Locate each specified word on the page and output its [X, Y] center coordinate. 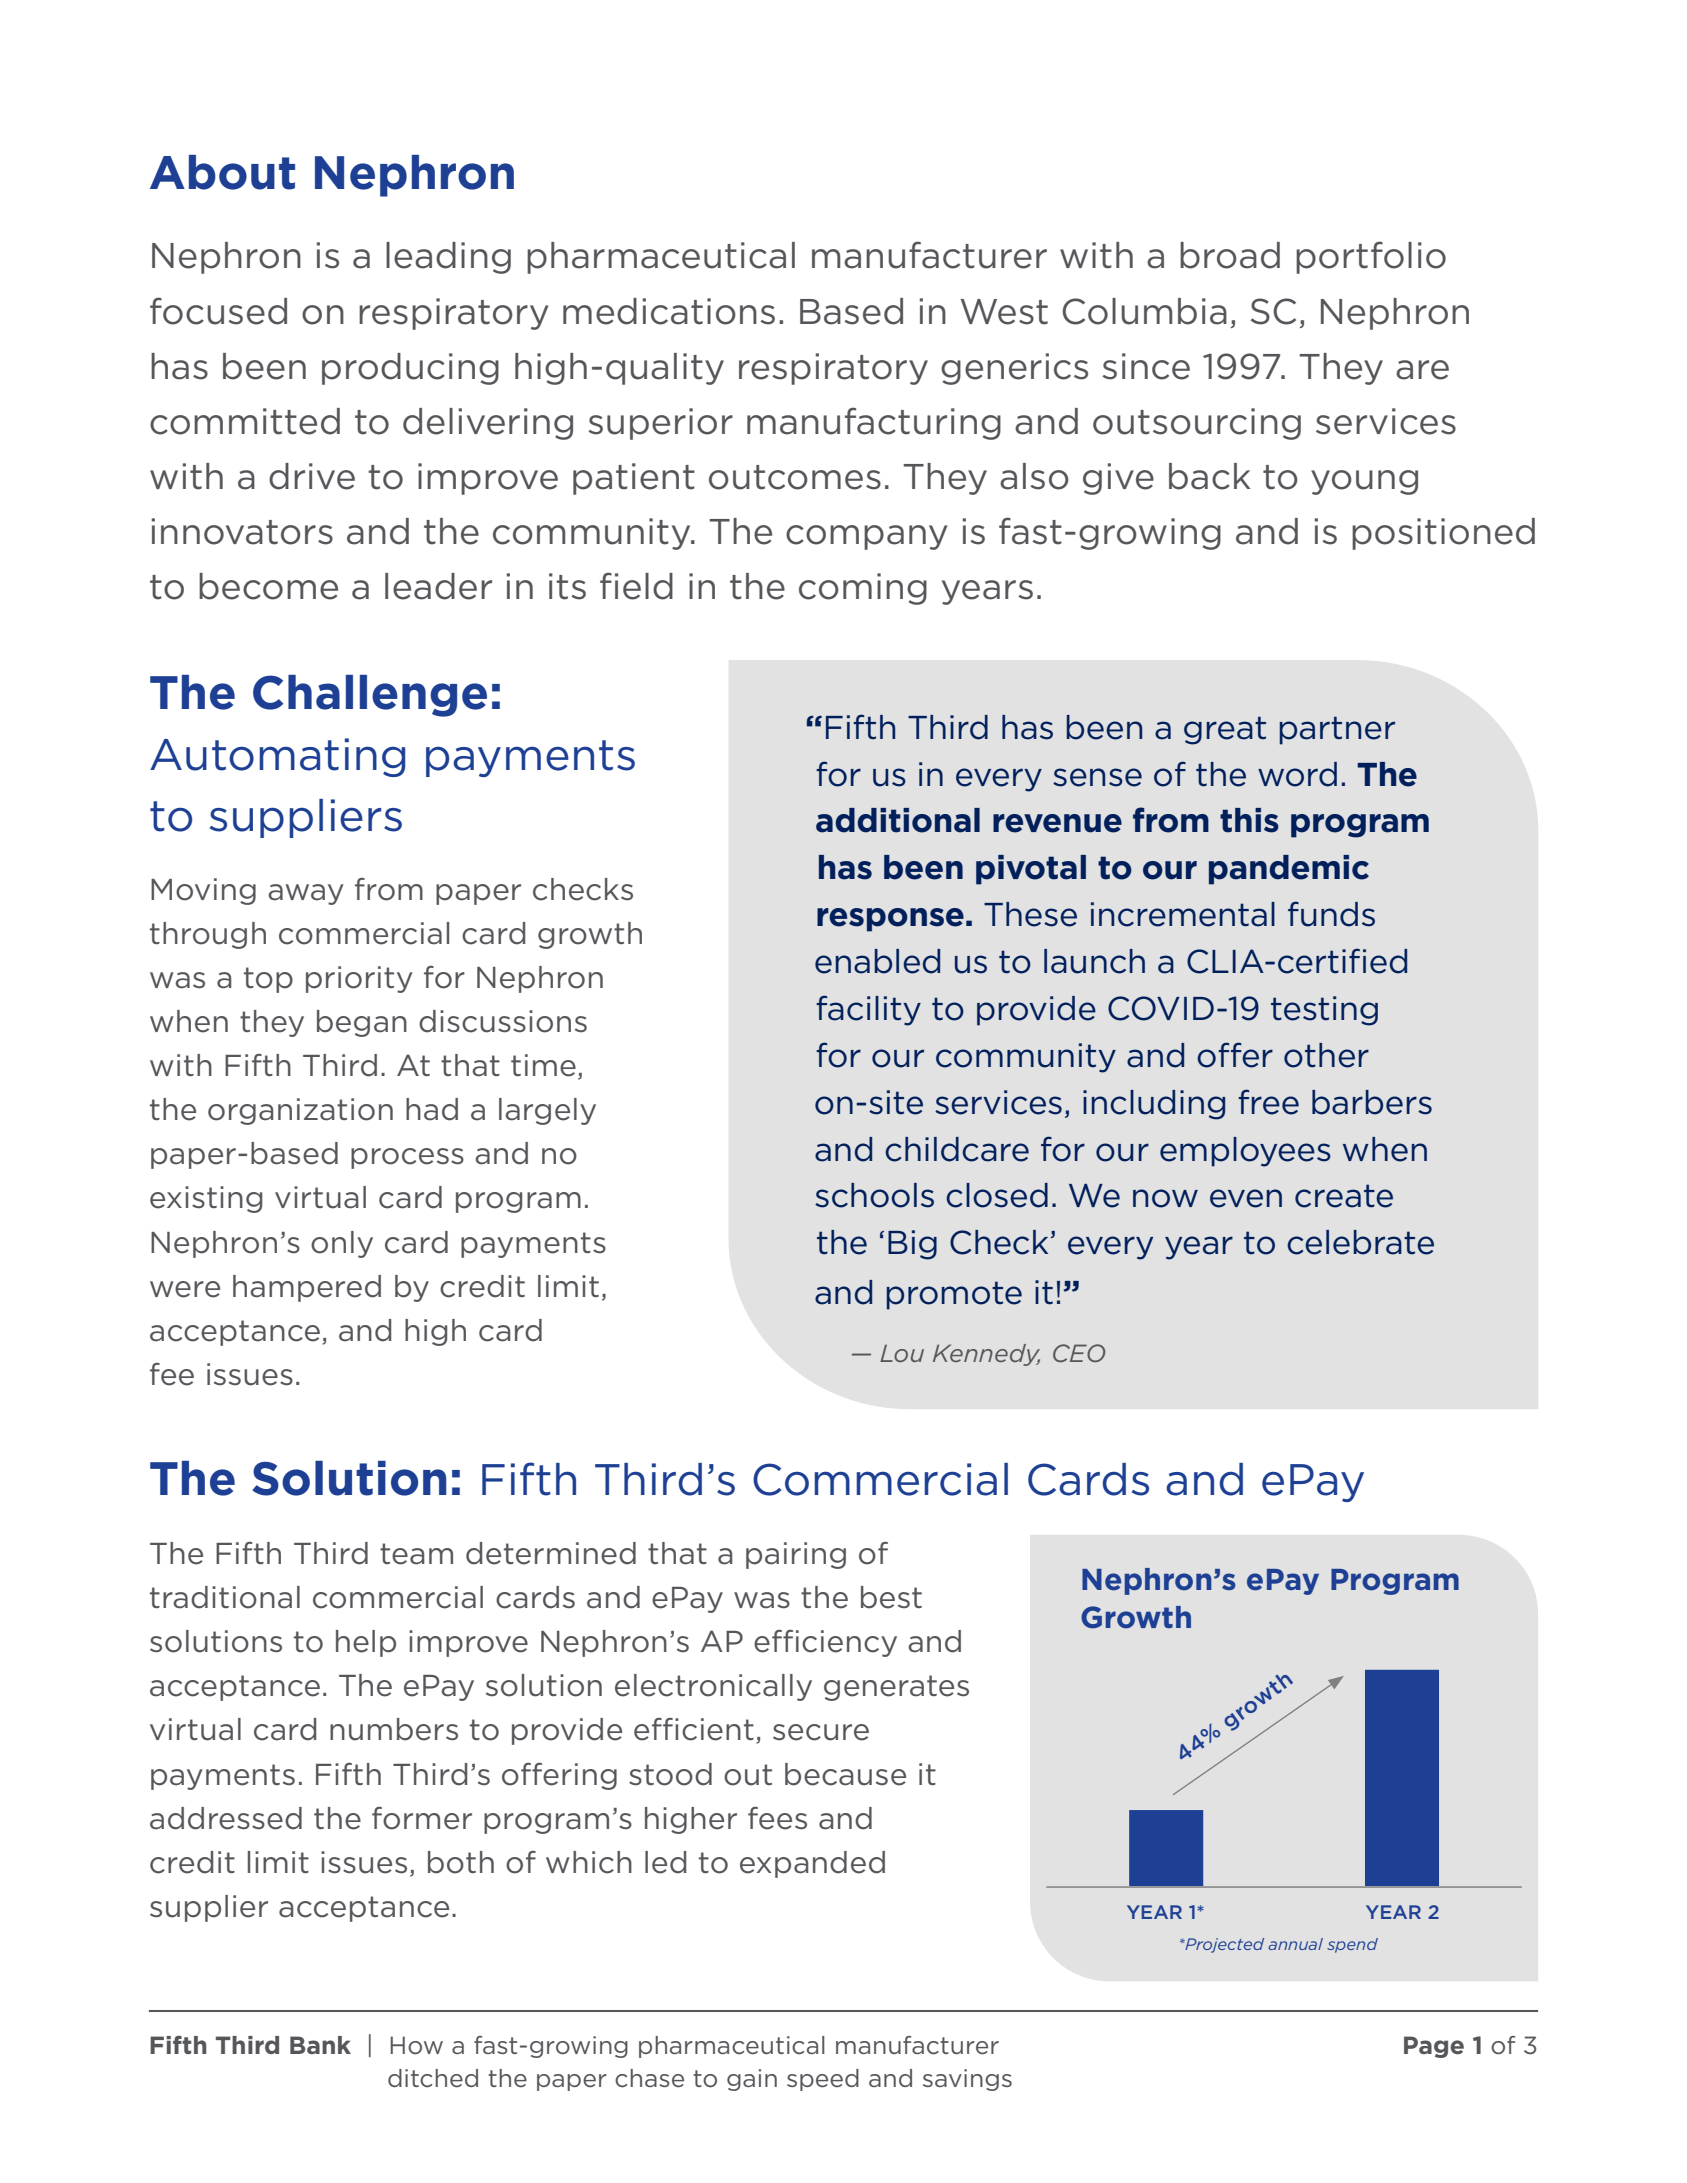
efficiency [825, 1643]
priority [359, 979]
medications [669, 311]
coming [863, 589]
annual [1295, 1944]
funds [1331, 914]
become [268, 586]
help [366, 1643]
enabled [877, 961]
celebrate [1360, 1242]
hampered [307, 1288]
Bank [320, 2045]
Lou [902, 1353]
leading [448, 258]
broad [1230, 255]
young [1364, 482]
